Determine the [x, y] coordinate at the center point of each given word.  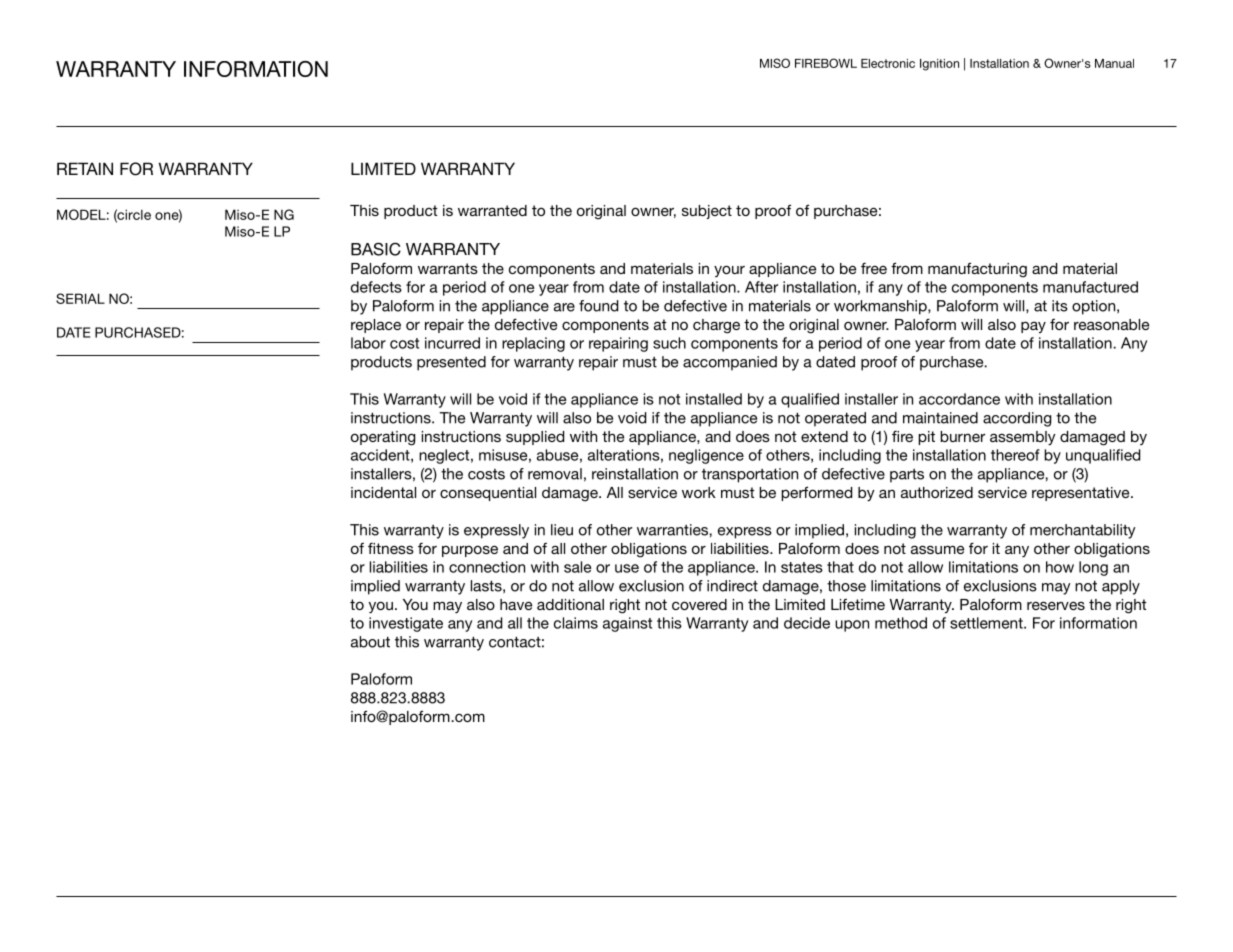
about [370, 642]
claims [576, 623]
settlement [987, 623]
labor [368, 343]
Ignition [939, 65]
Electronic [888, 63]
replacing [533, 344]
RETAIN [85, 168]
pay [1033, 327]
